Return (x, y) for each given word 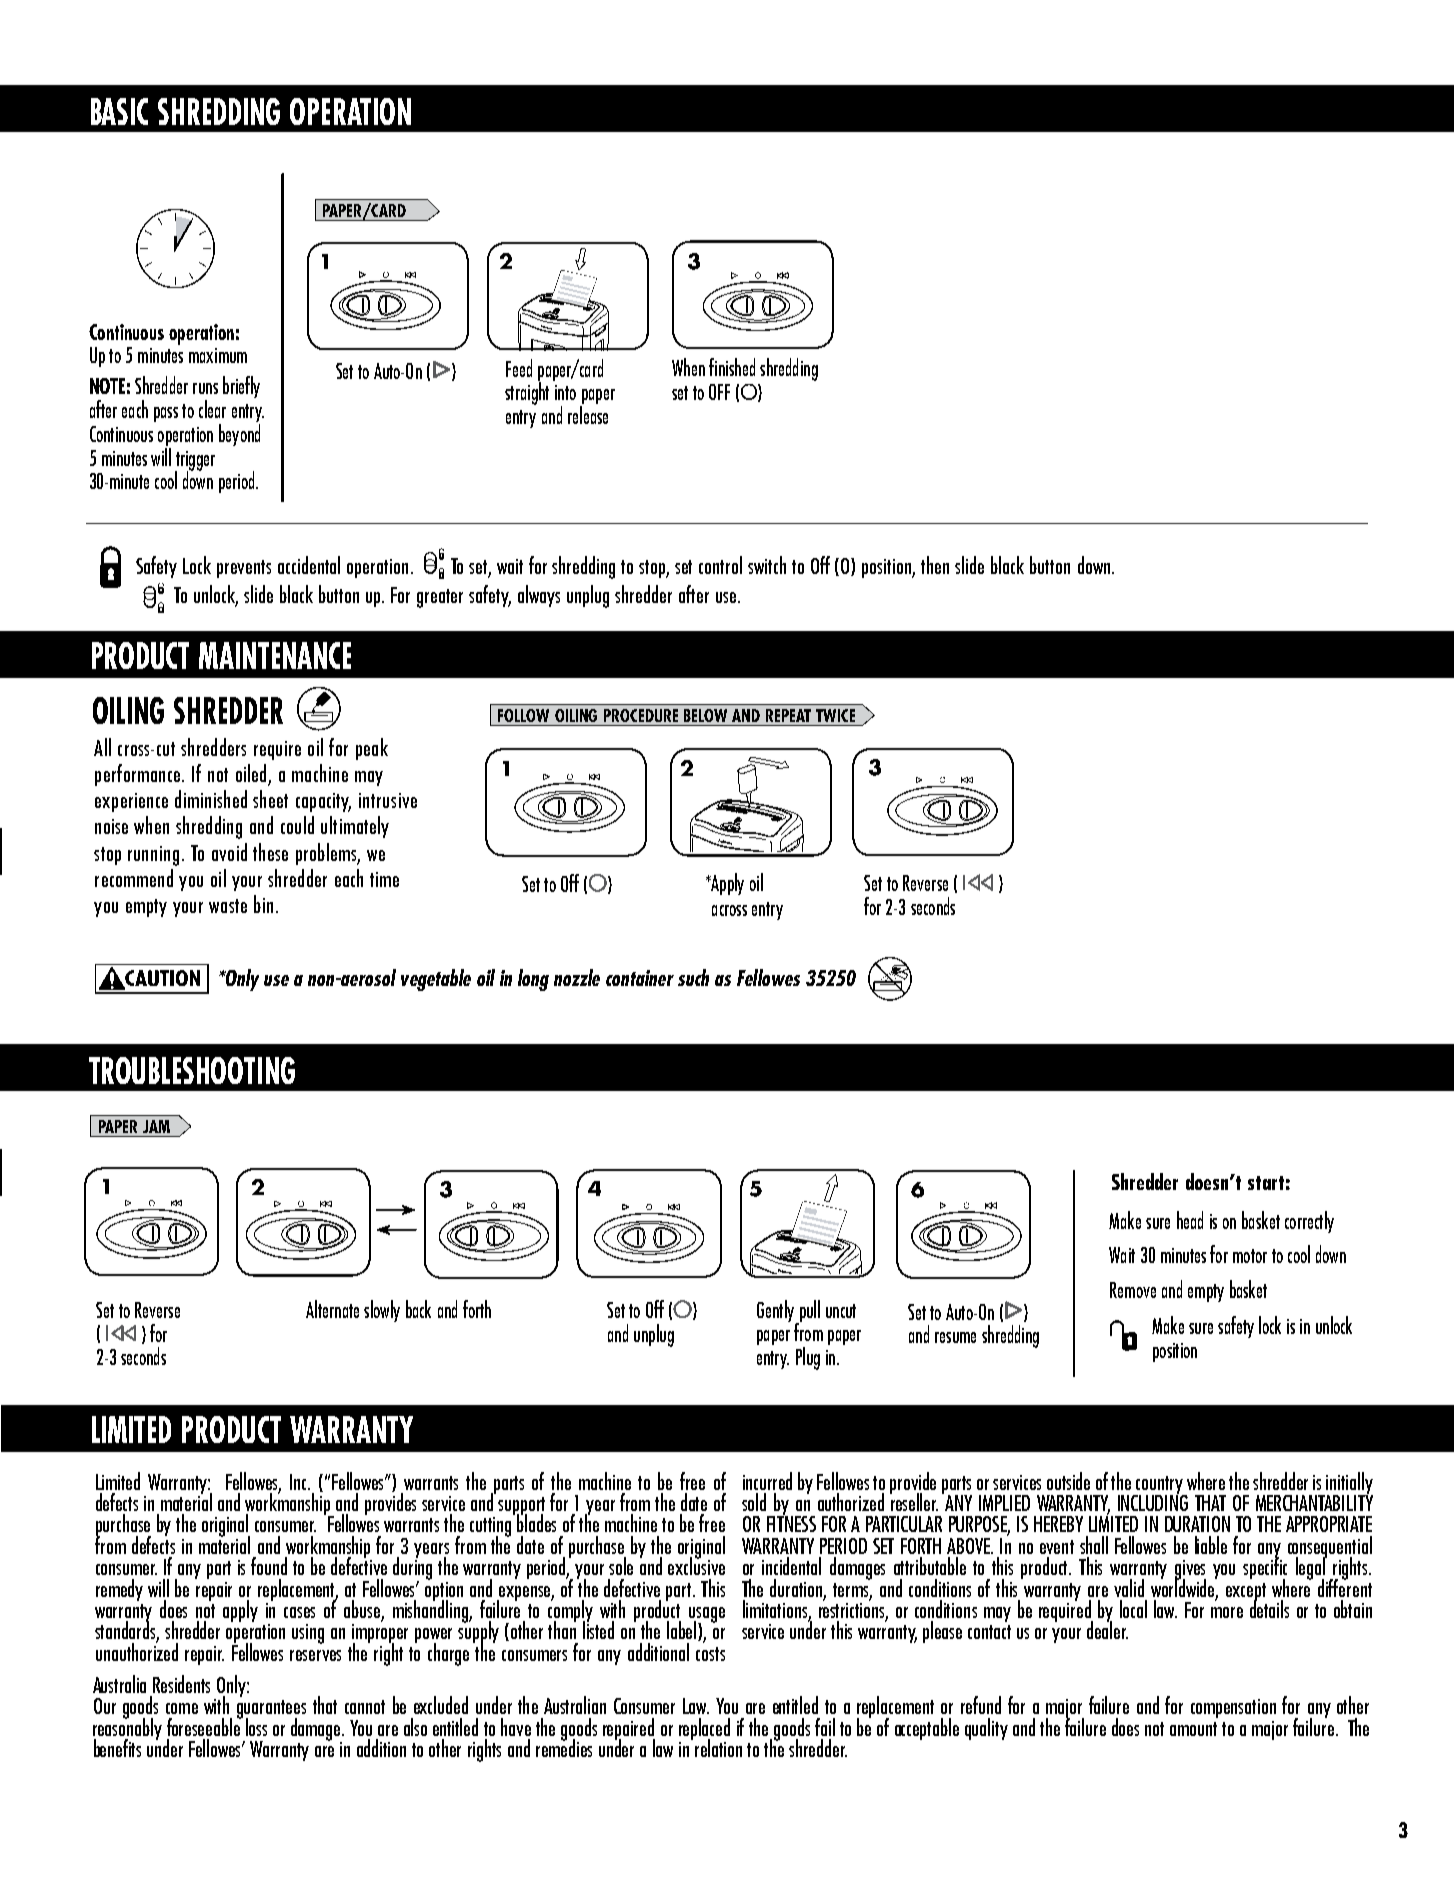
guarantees (271, 1710)
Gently (777, 1312)
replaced (704, 1730)
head (1190, 1220)
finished (732, 367)
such (693, 977)
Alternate (332, 1309)
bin (263, 904)
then (935, 565)
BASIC (119, 111)
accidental (309, 565)
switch (767, 565)
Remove (1133, 1290)
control (720, 565)
